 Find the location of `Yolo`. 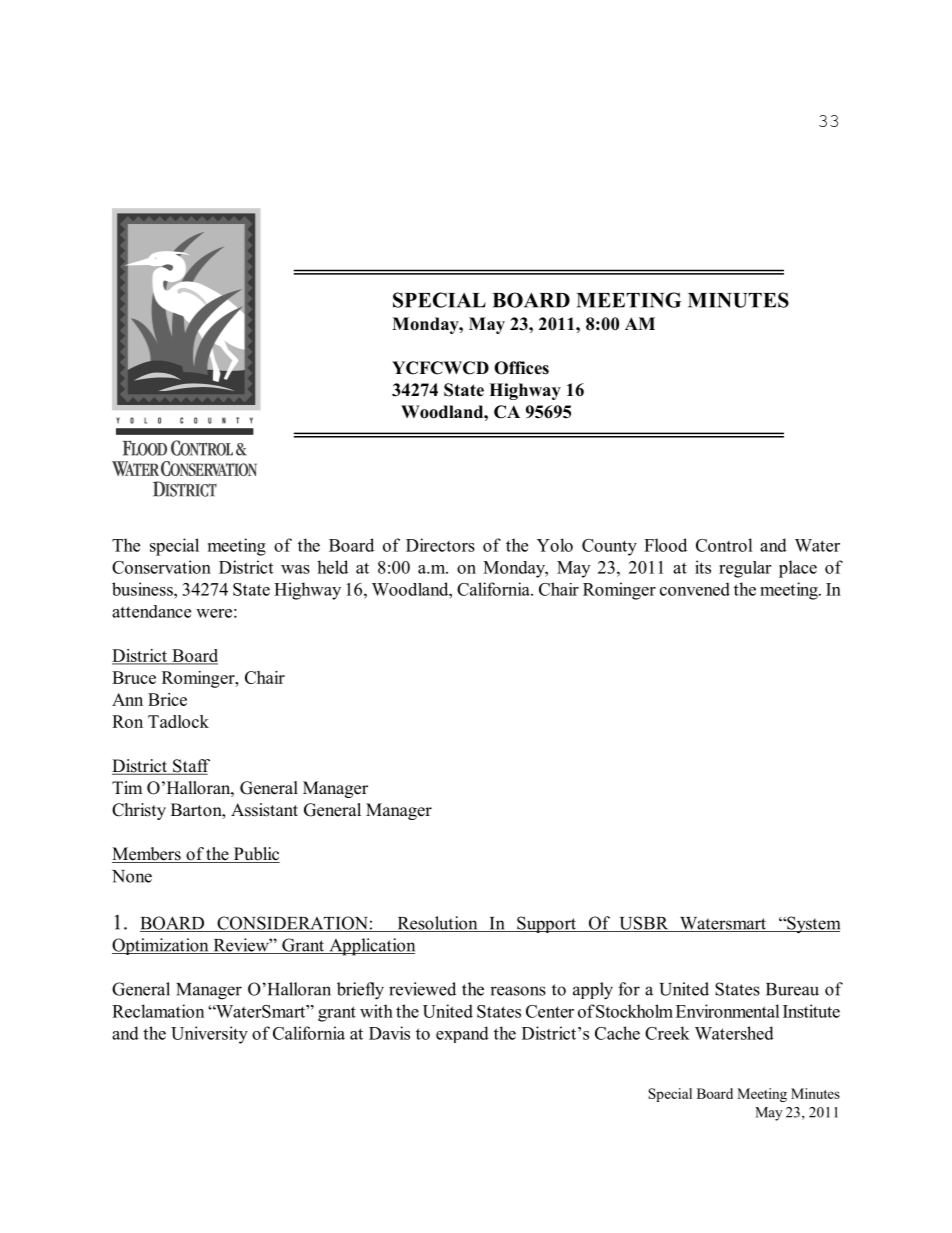

Yolo is located at coordinates (555, 545).
